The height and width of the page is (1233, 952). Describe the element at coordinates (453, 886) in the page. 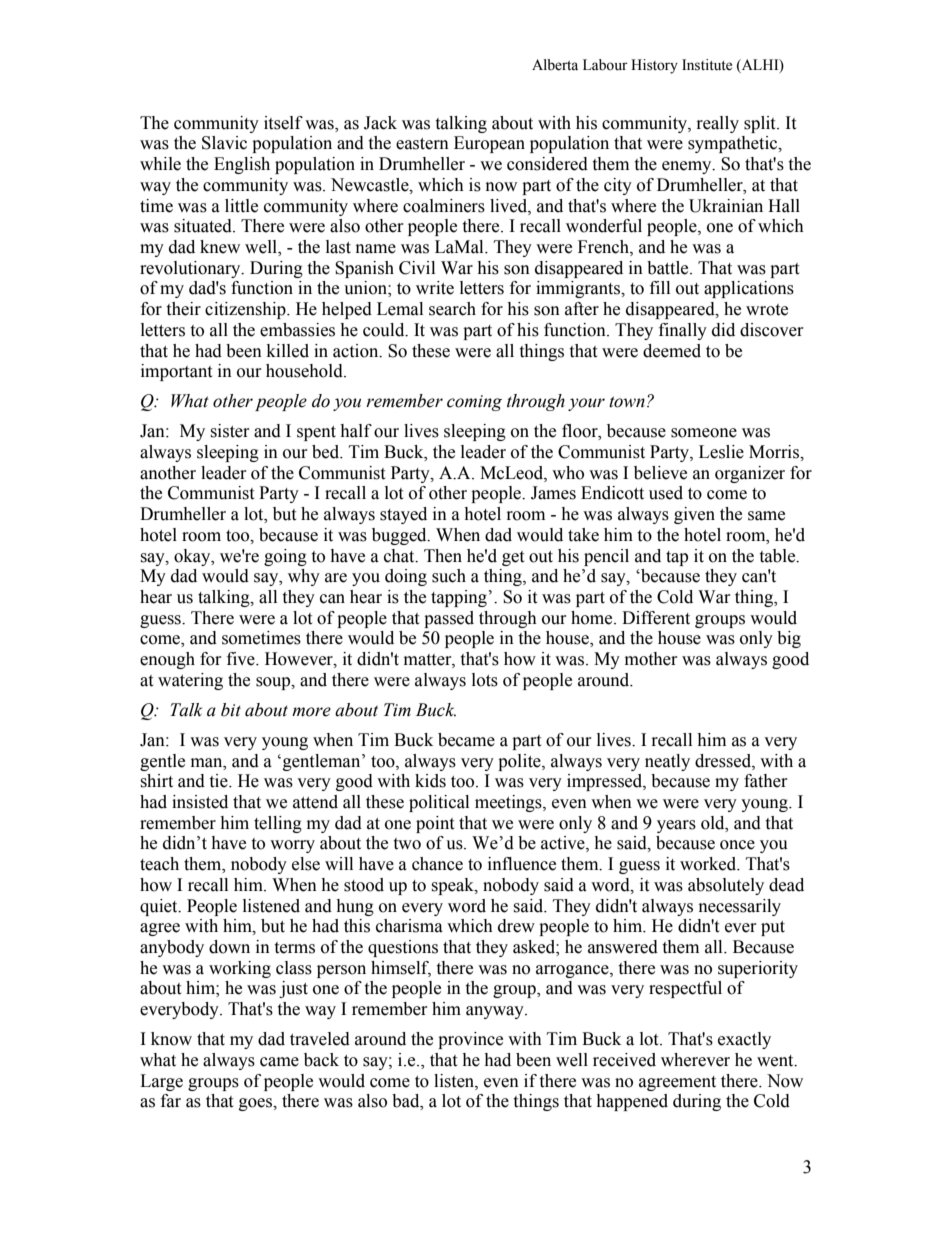

I see `speak` at that location.
